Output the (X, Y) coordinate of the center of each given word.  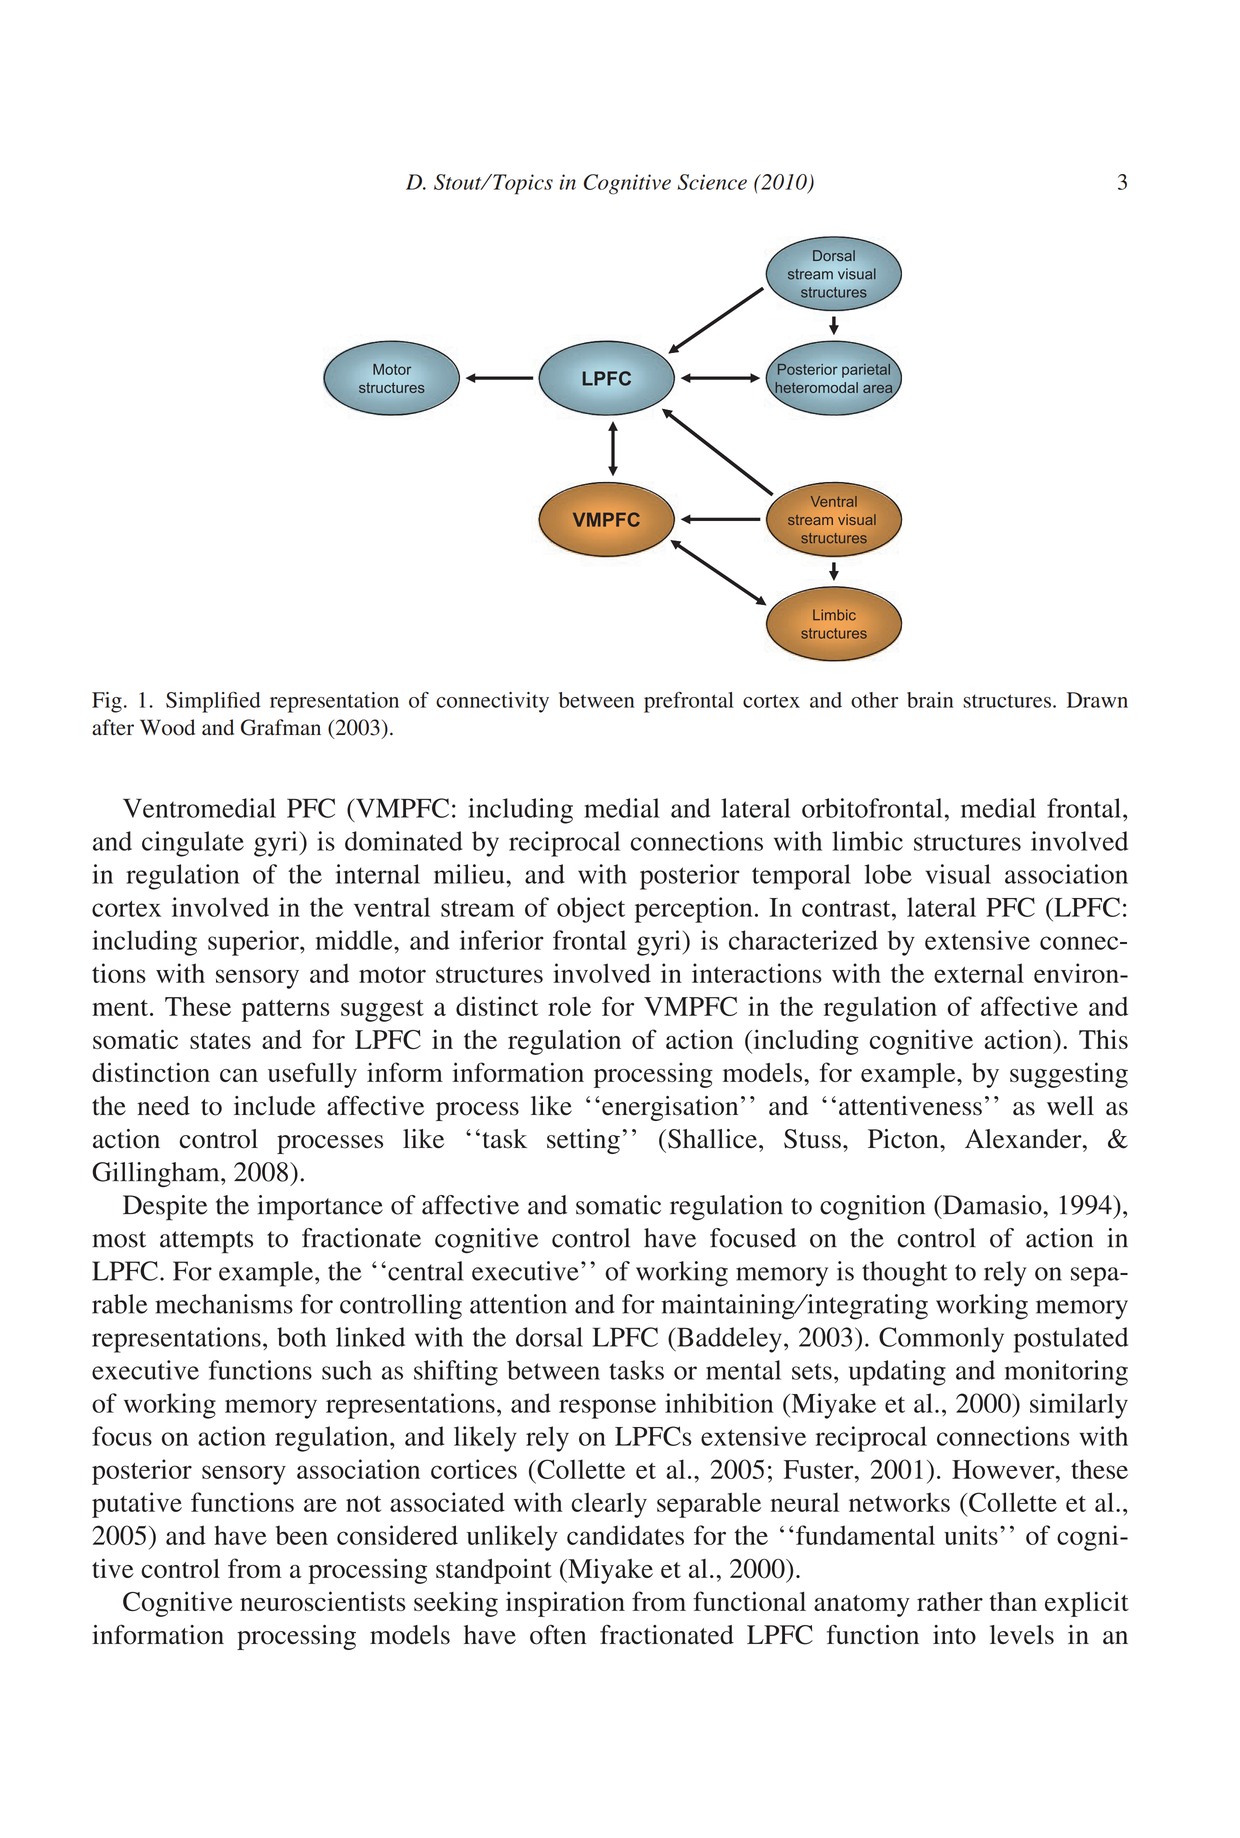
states (220, 1041)
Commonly (941, 1340)
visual (958, 874)
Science (712, 182)
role (569, 1006)
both (301, 1337)
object (591, 910)
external (979, 973)
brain (930, 700)
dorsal (549, 1337)
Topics (522, 184)
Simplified (213, 702)
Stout (459, 182)
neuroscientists (323, 1601)
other (874, 700)
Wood (167, 727)
